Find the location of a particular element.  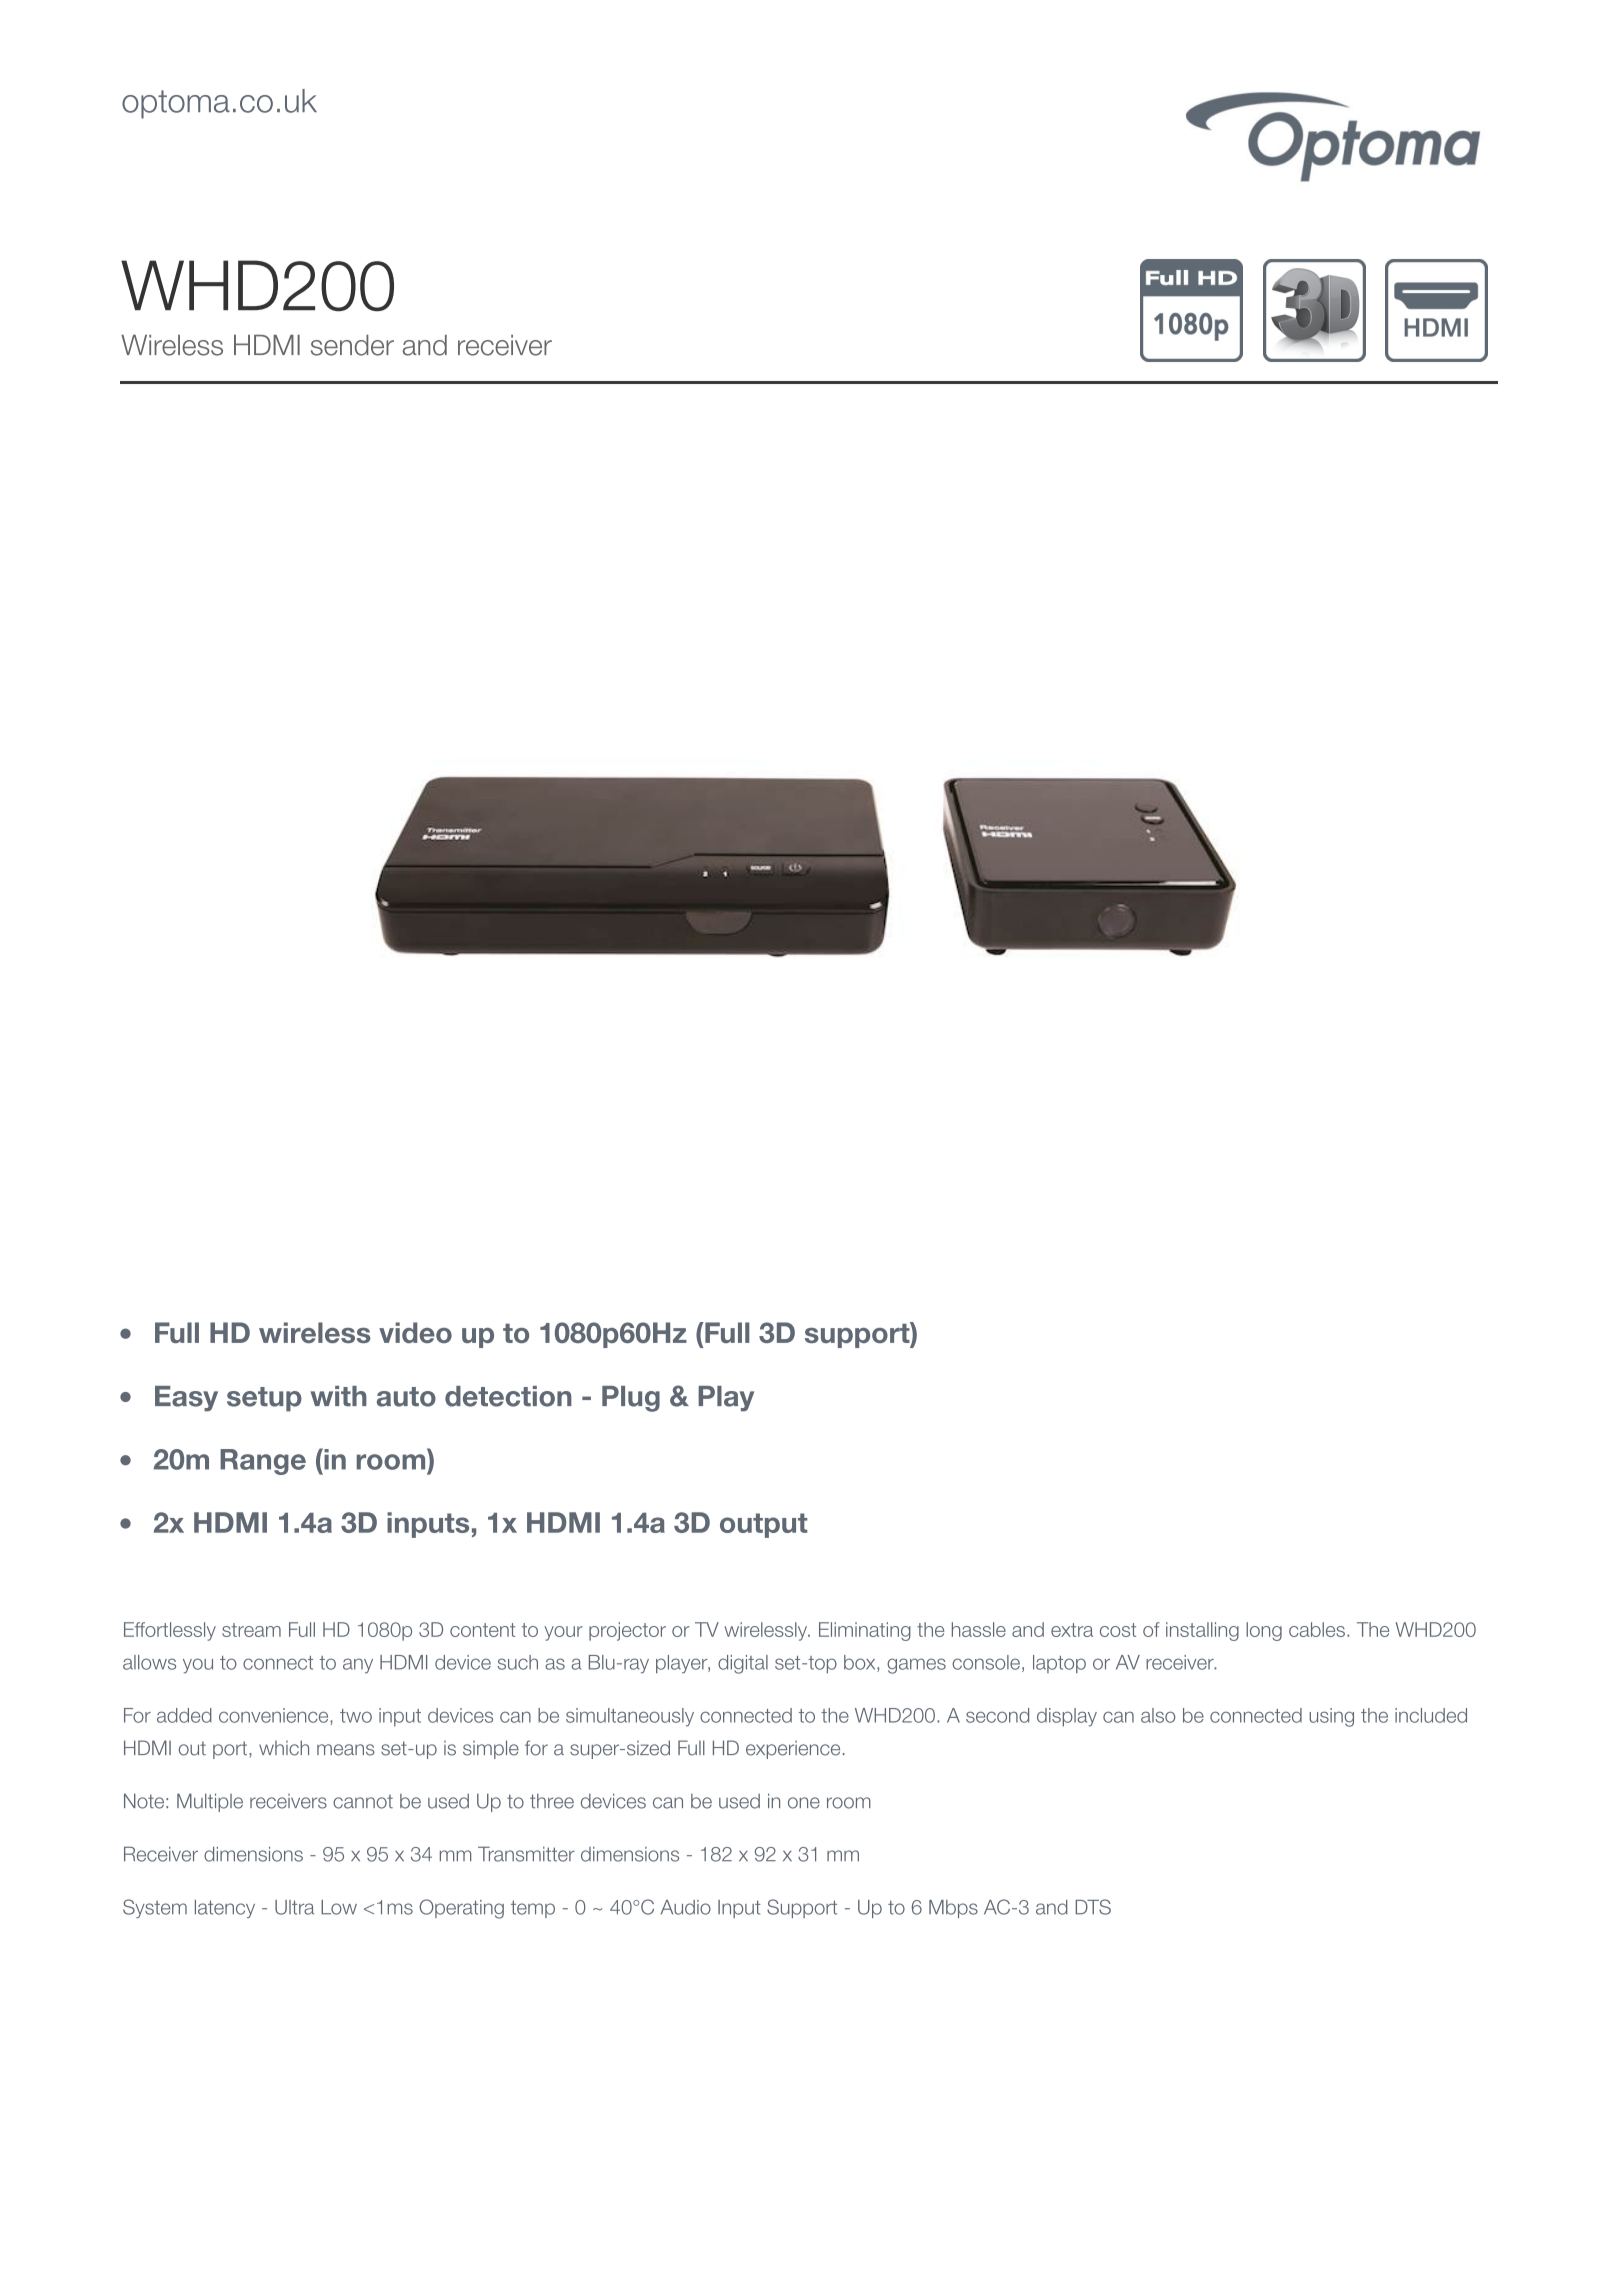

digital is located at coordinates (743, 1664).
